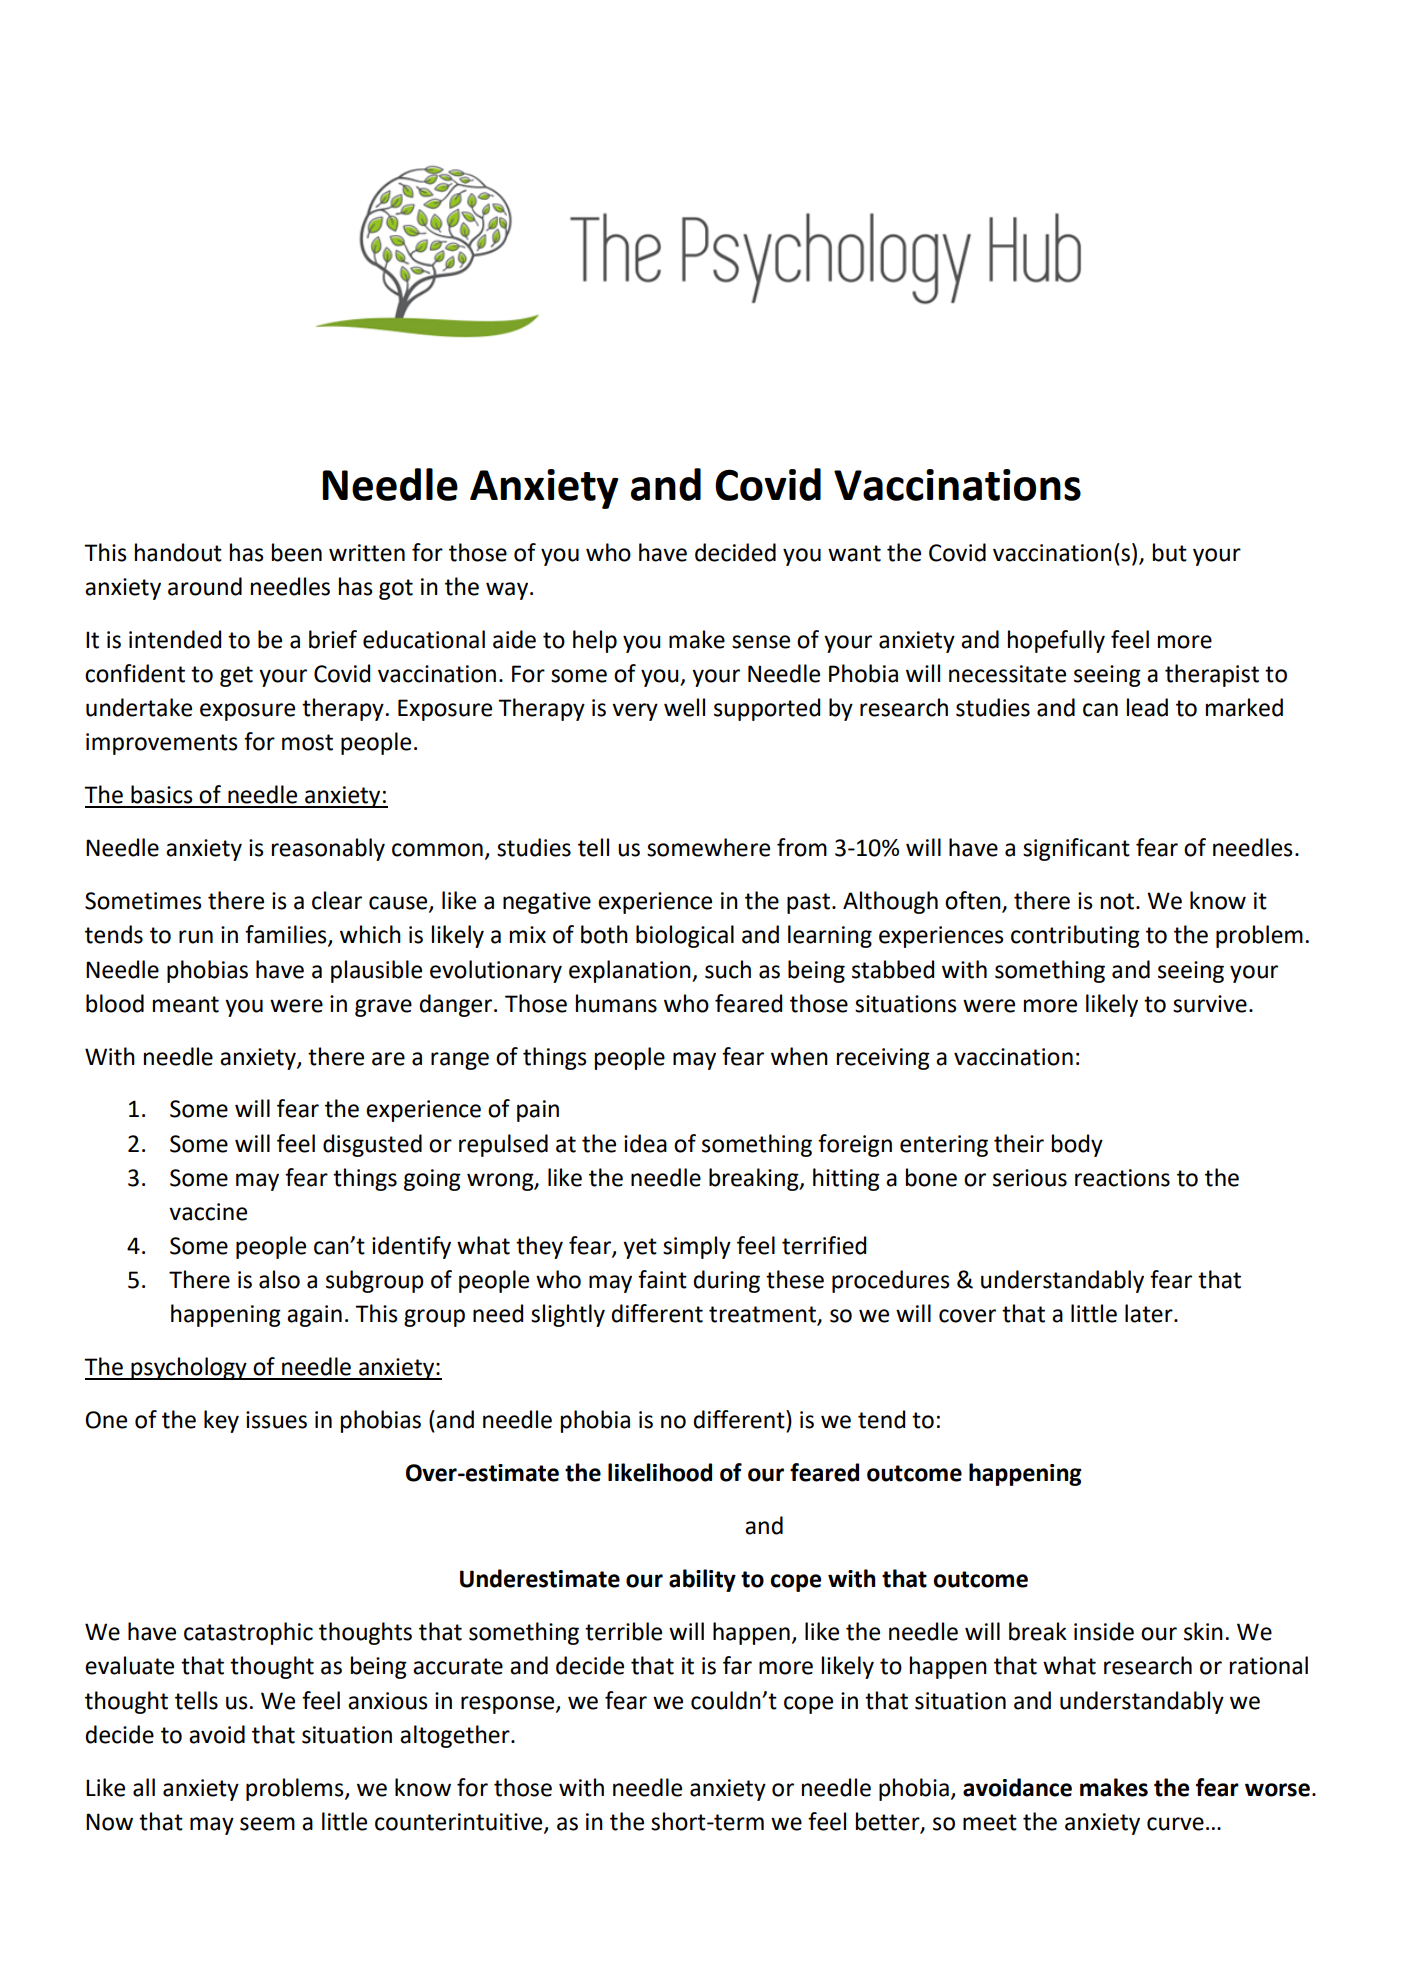  Describe the element at coordinates (1056, 641) in the page. I see `hopefully` at that location.
